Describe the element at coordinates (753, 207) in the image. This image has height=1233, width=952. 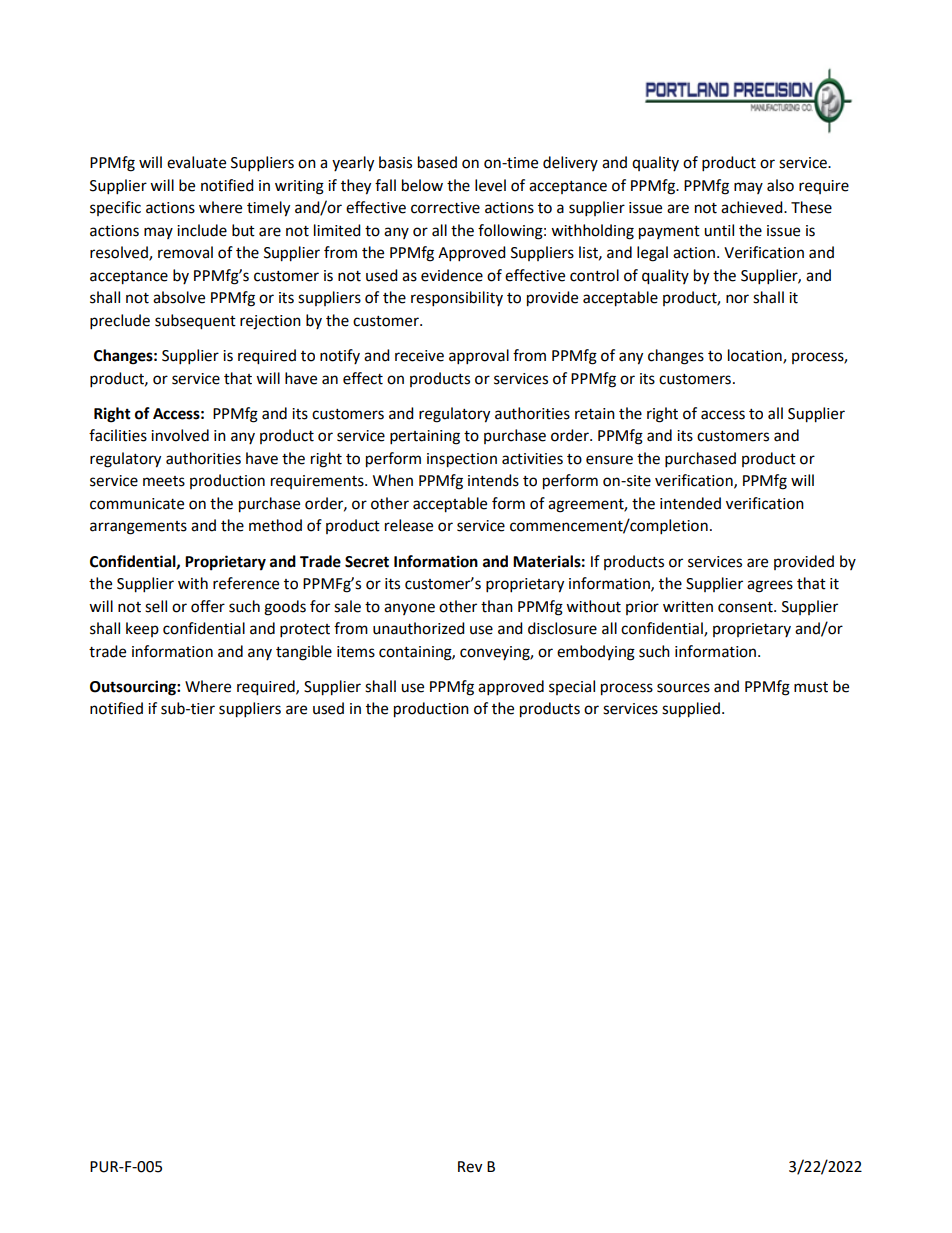
I see `achieved` at that location.
